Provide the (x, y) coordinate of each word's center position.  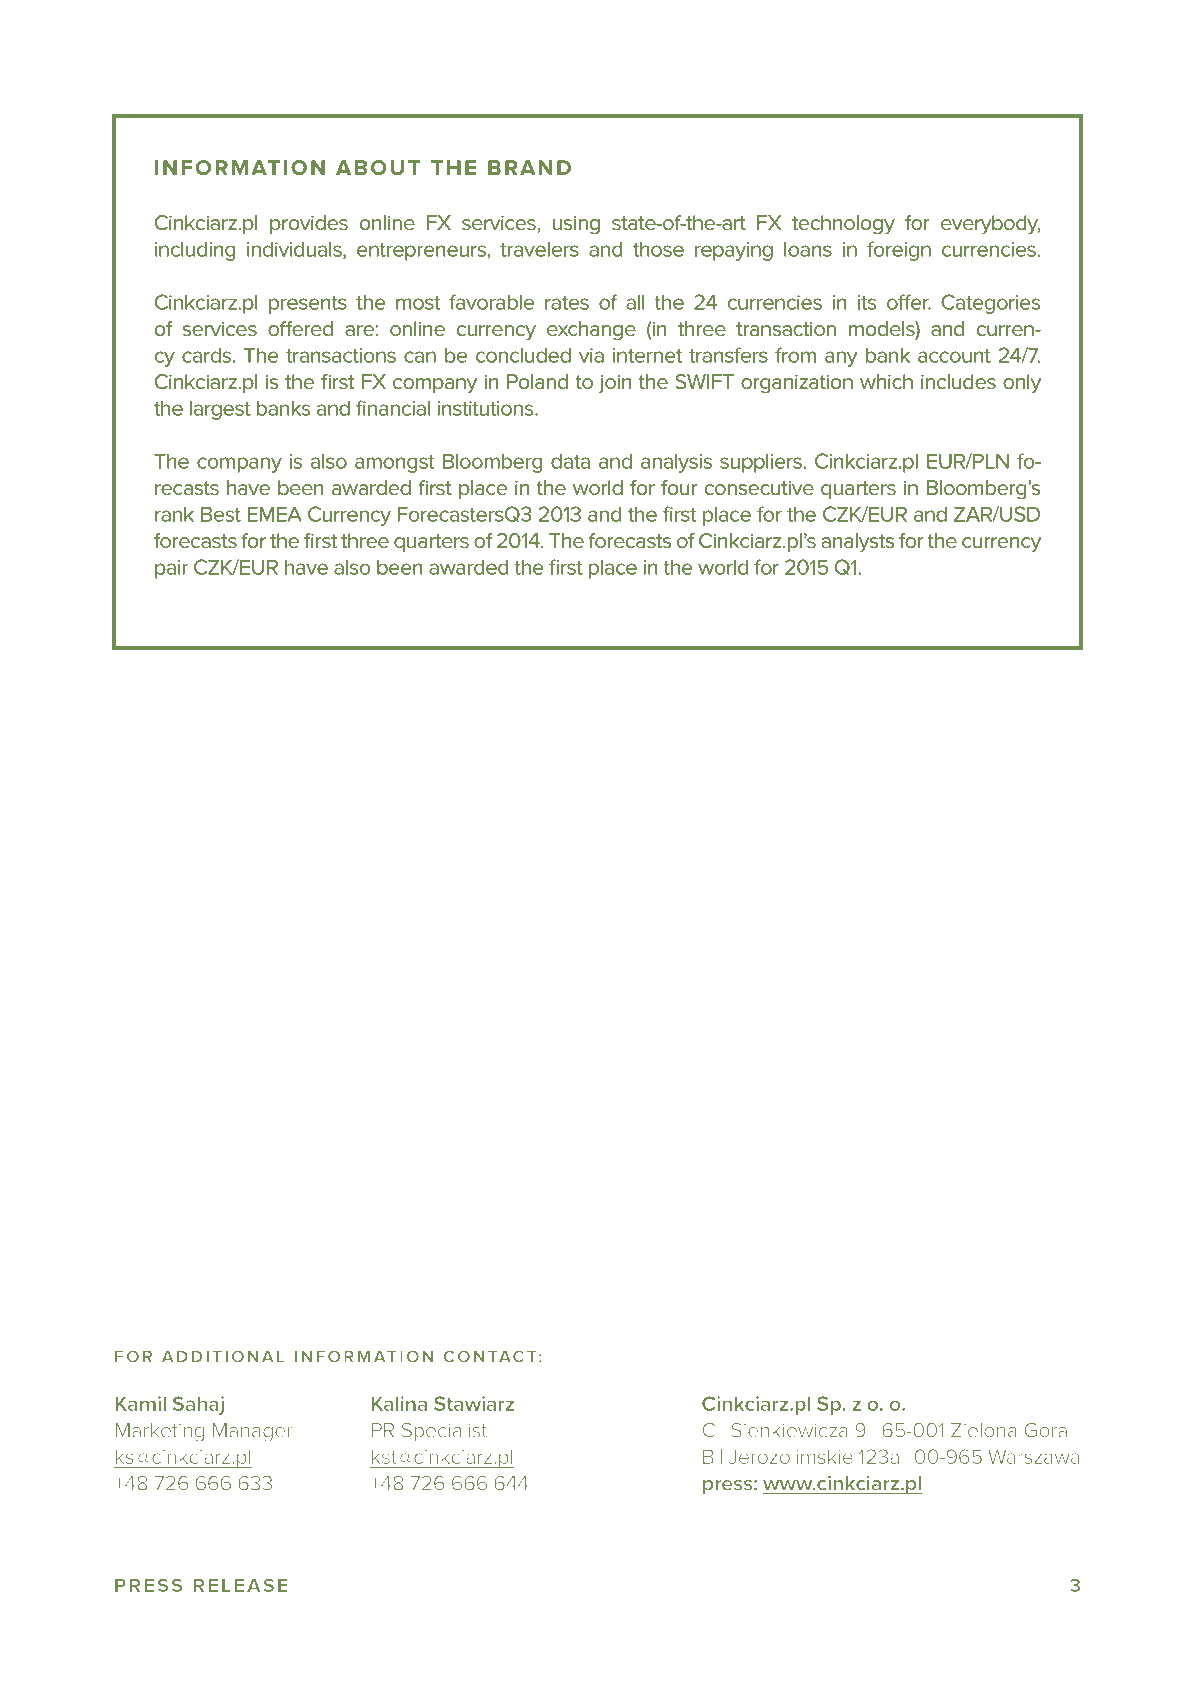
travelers (539, 249)
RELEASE (240, 1585)
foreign (899, 251)
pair (171, 569)
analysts (858, 543)
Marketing (160, 1432)
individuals (295, 250)
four (679, 488)
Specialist (444, 1432)
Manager (253, 1432)
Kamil (140, 1403)
